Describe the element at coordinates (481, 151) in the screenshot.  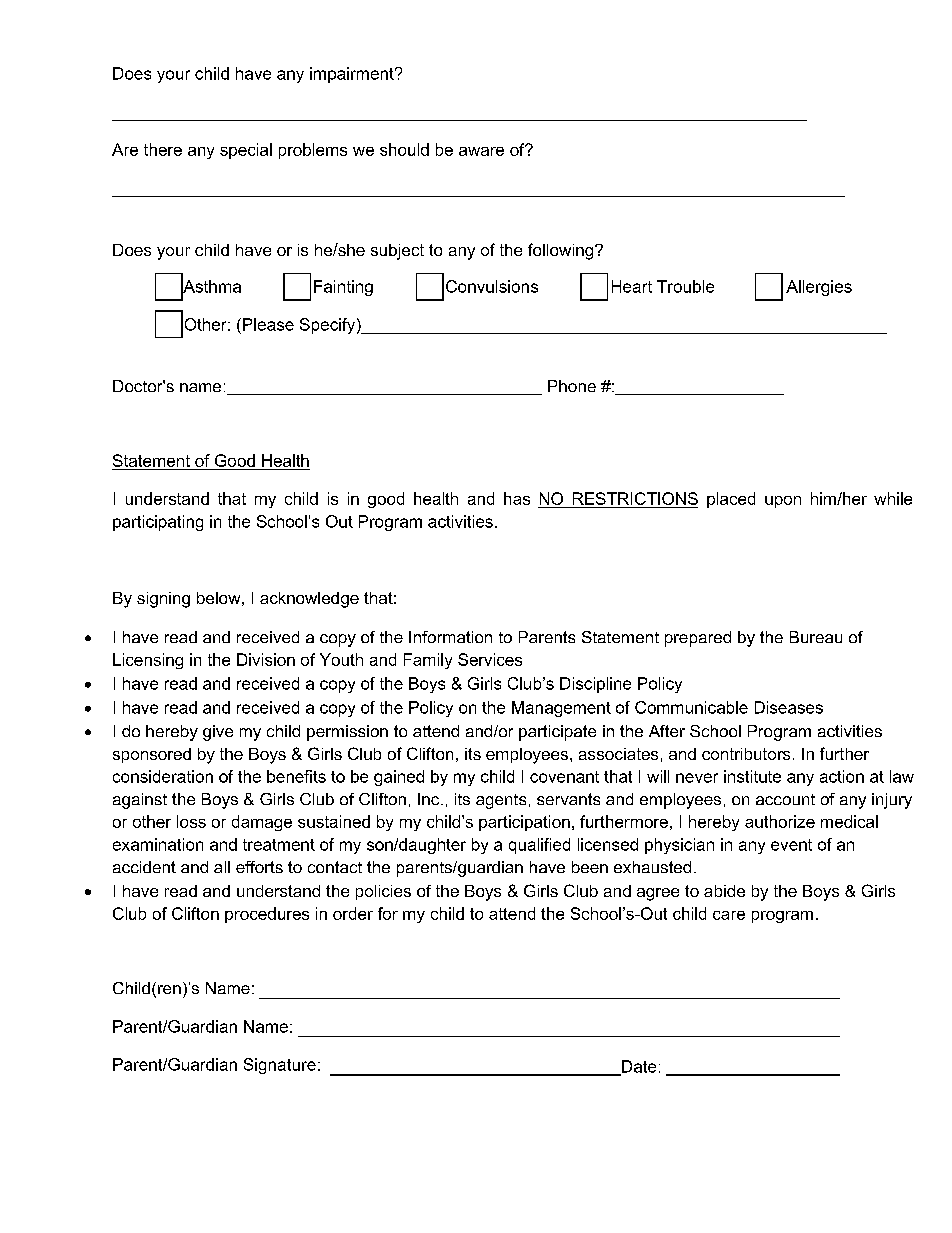
I see `aware` at that location.
